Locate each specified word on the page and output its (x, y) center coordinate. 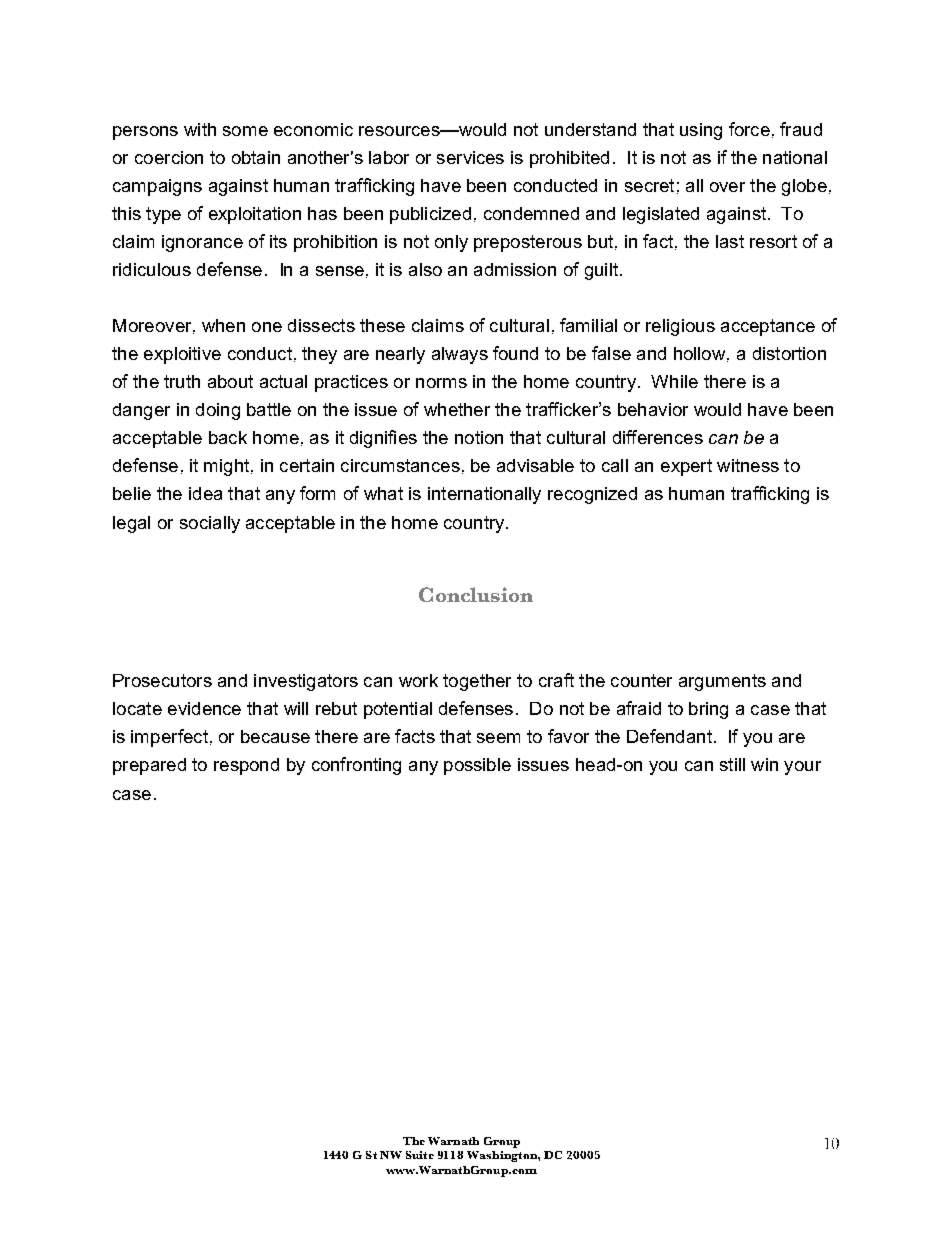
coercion (169, 157)
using (701, 131)
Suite (420, 1155)
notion (479, 437)
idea (205, 493)
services (470, 157)
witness (748, 465)
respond (246, 766)
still (732, 764)
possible (477, 766)
